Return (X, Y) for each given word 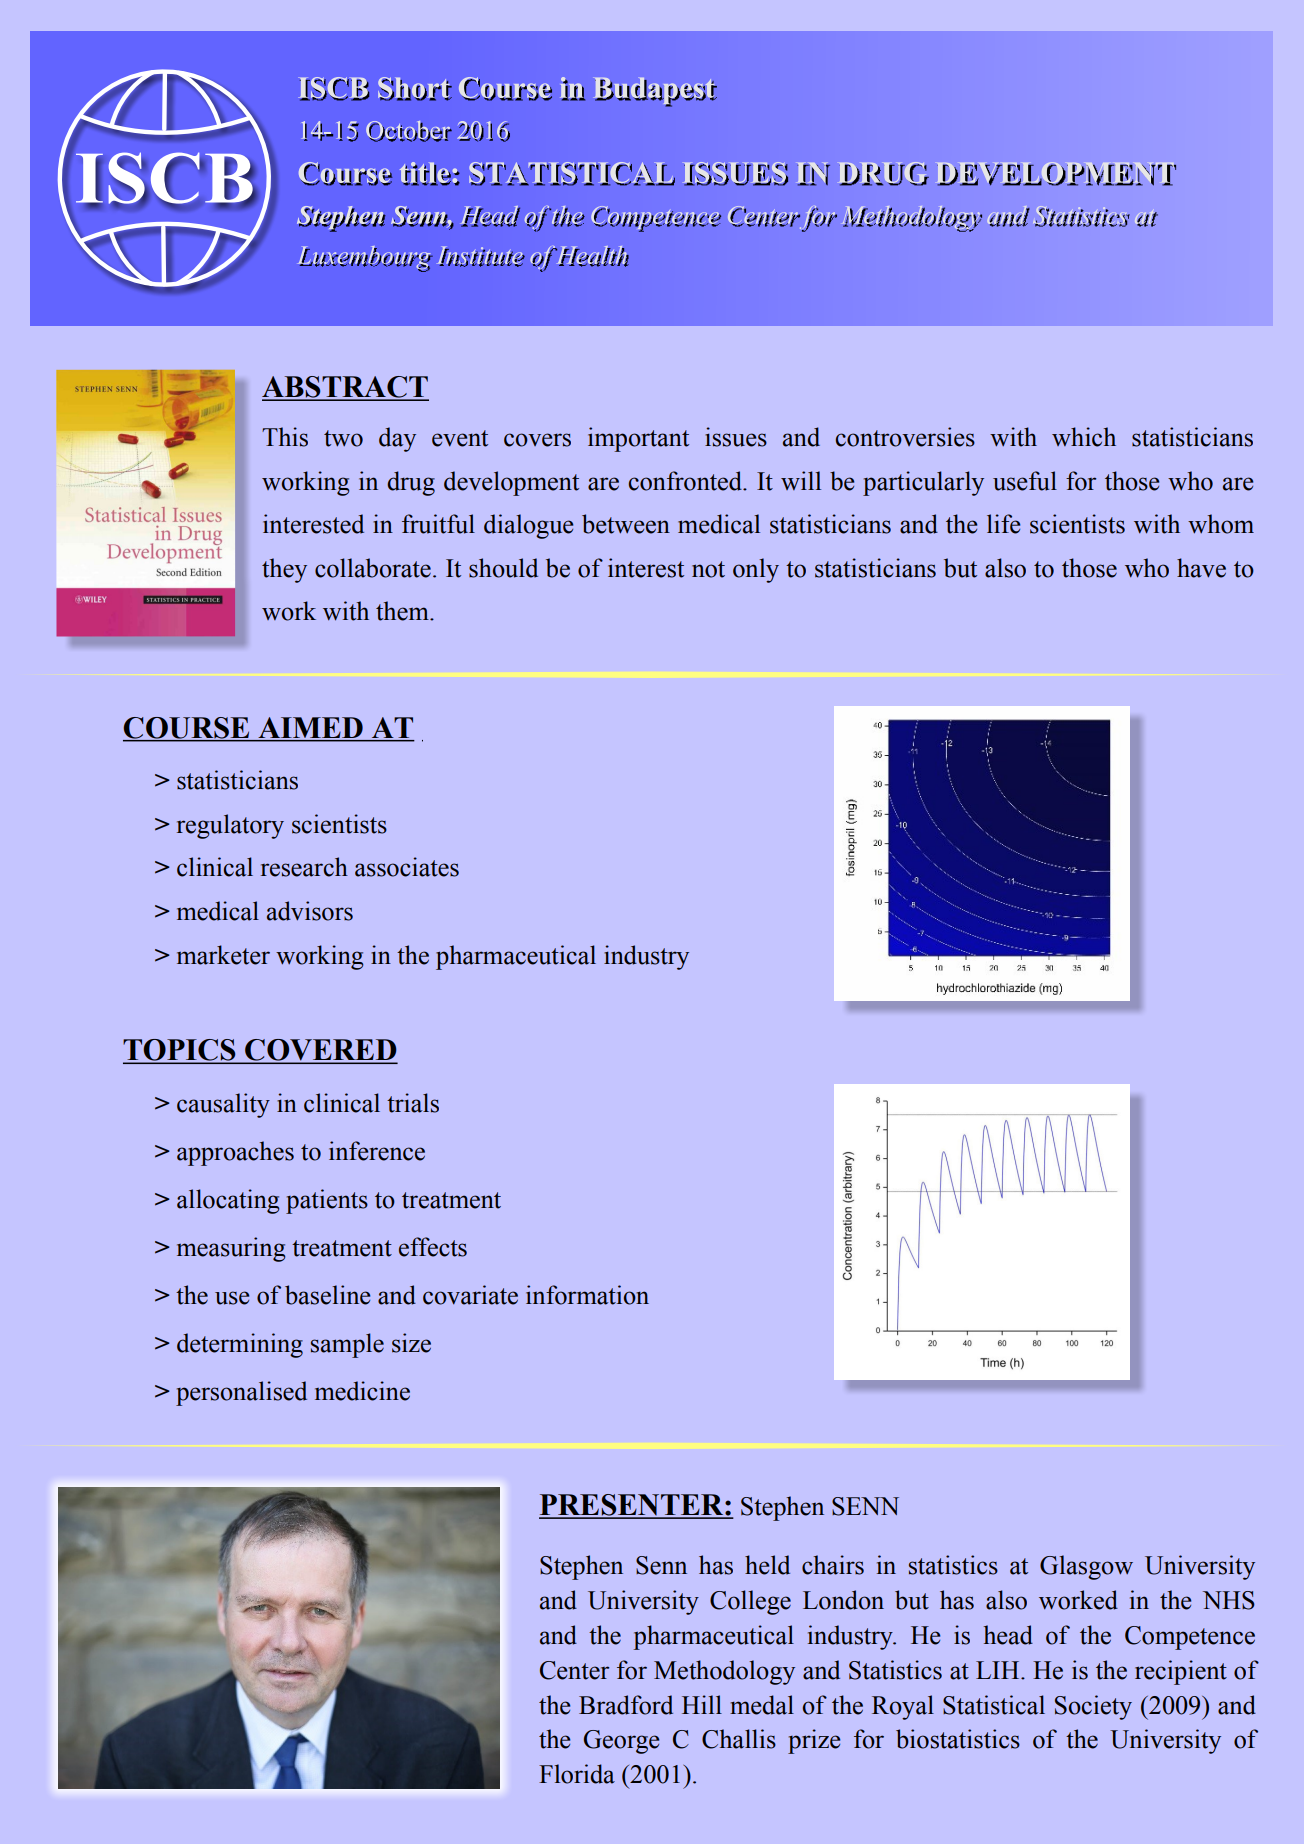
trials (413, 1103)
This (285, 437)
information (587, 1295)
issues (736, 437)
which (1084, 437)
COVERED (320, 1051)
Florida (577, 1774)
